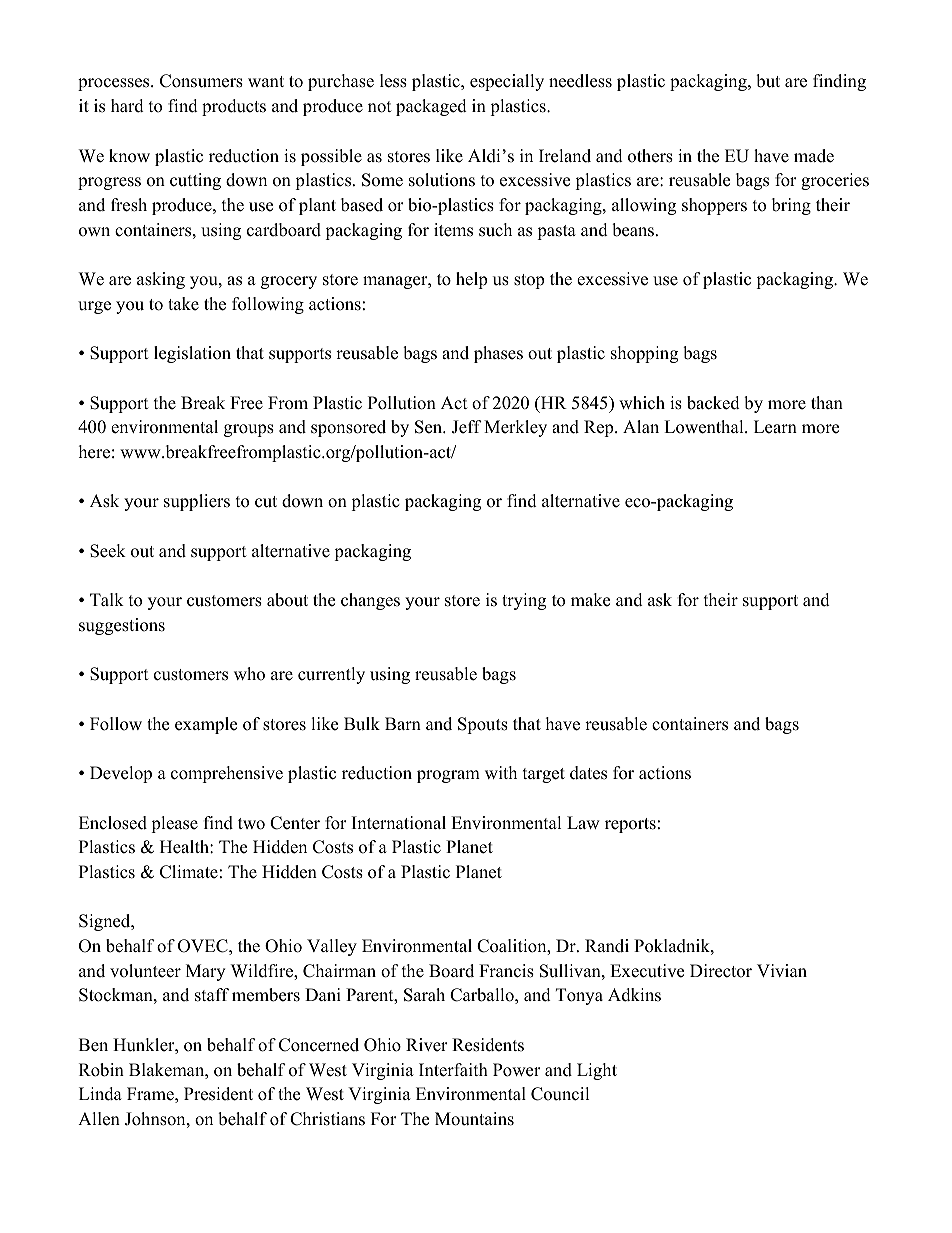 The width and height of the page is (952, 1233). What do you see at coordinates (524, 601) in the page?
I see `trying` at bounding box center [524, 601].
